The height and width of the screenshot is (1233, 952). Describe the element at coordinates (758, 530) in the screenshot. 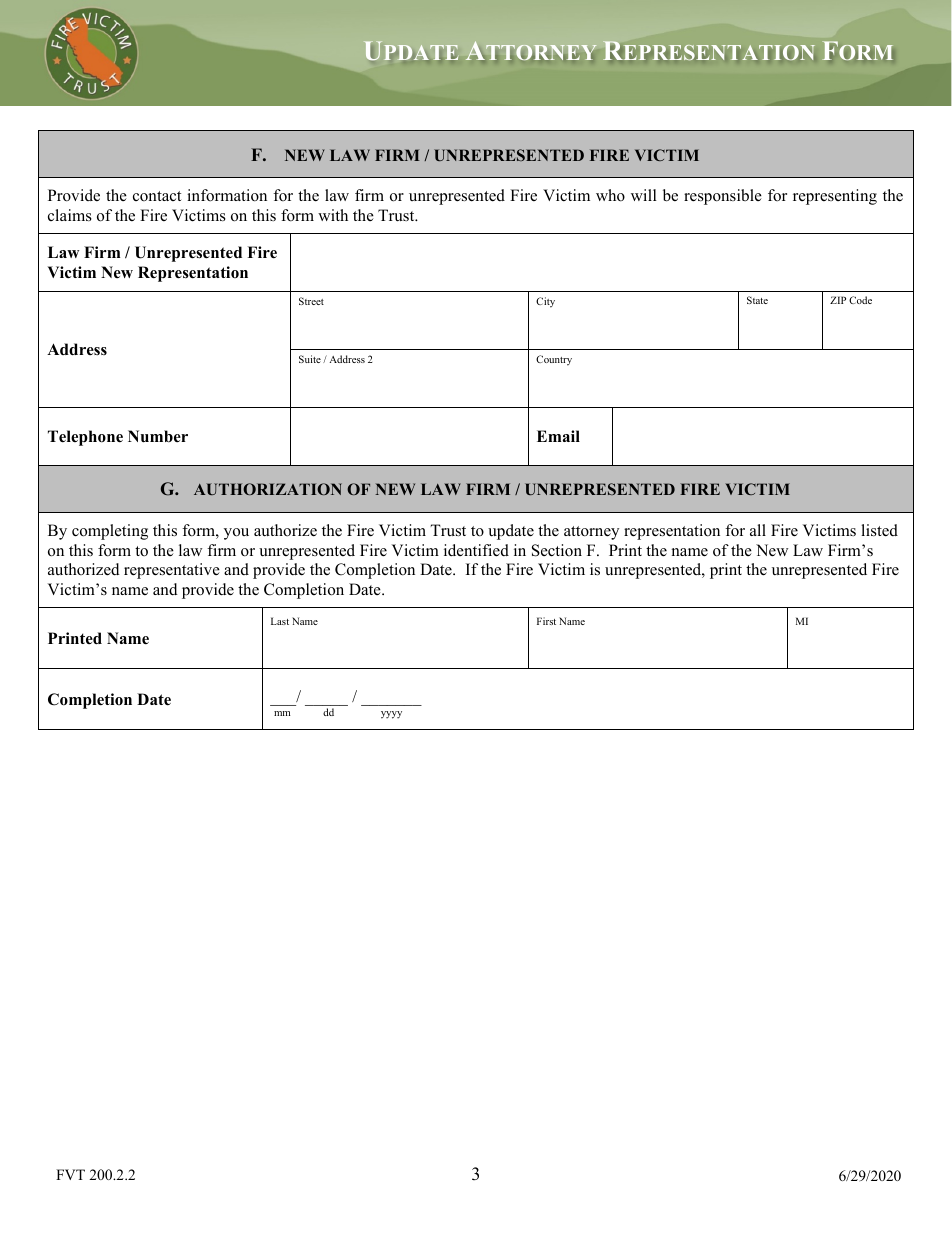

I see `all` at that location.
